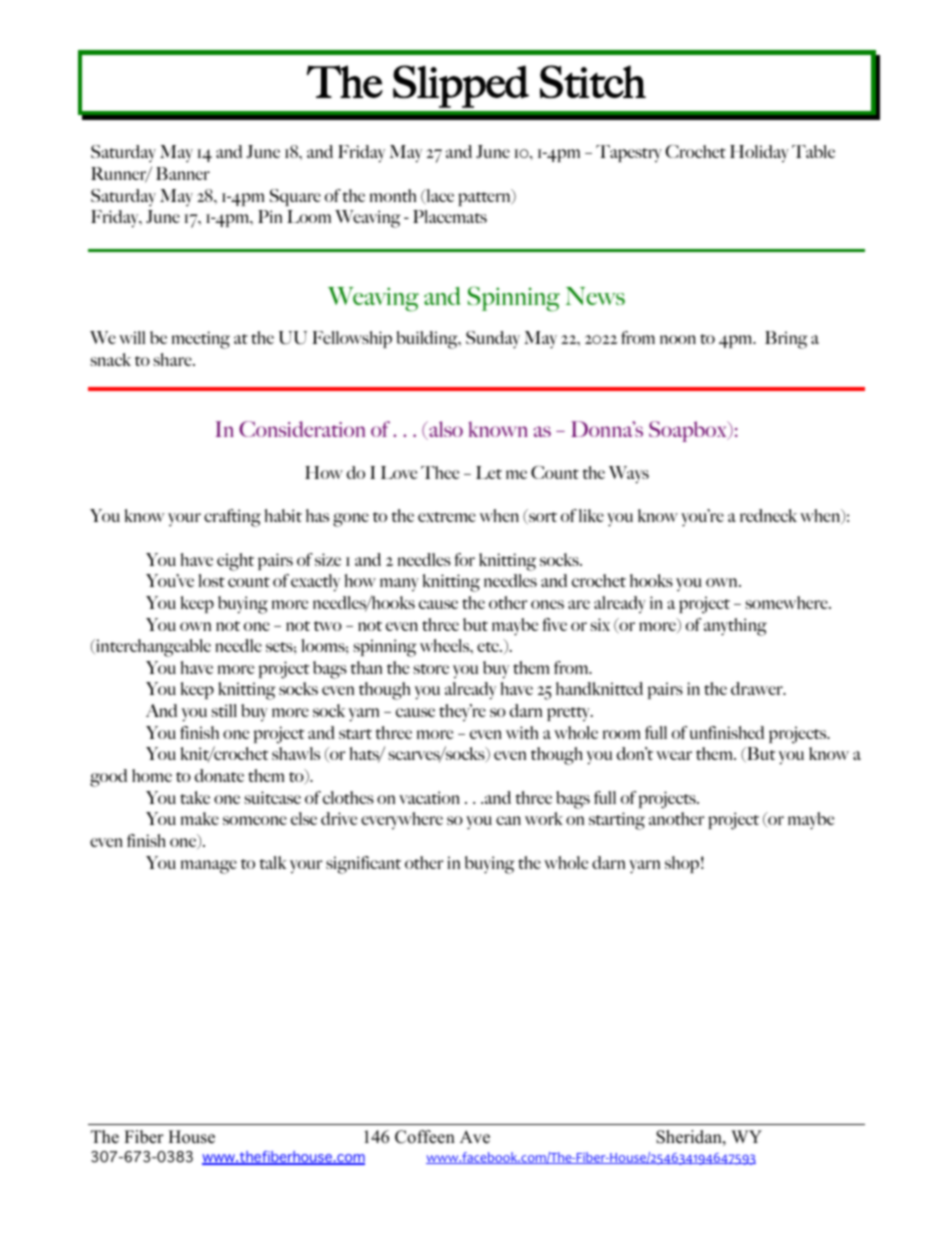 The height and width of the page is (1233, 952). Describe the element at coordinates (446, 645) in the page. I see `wheels` at that location.
